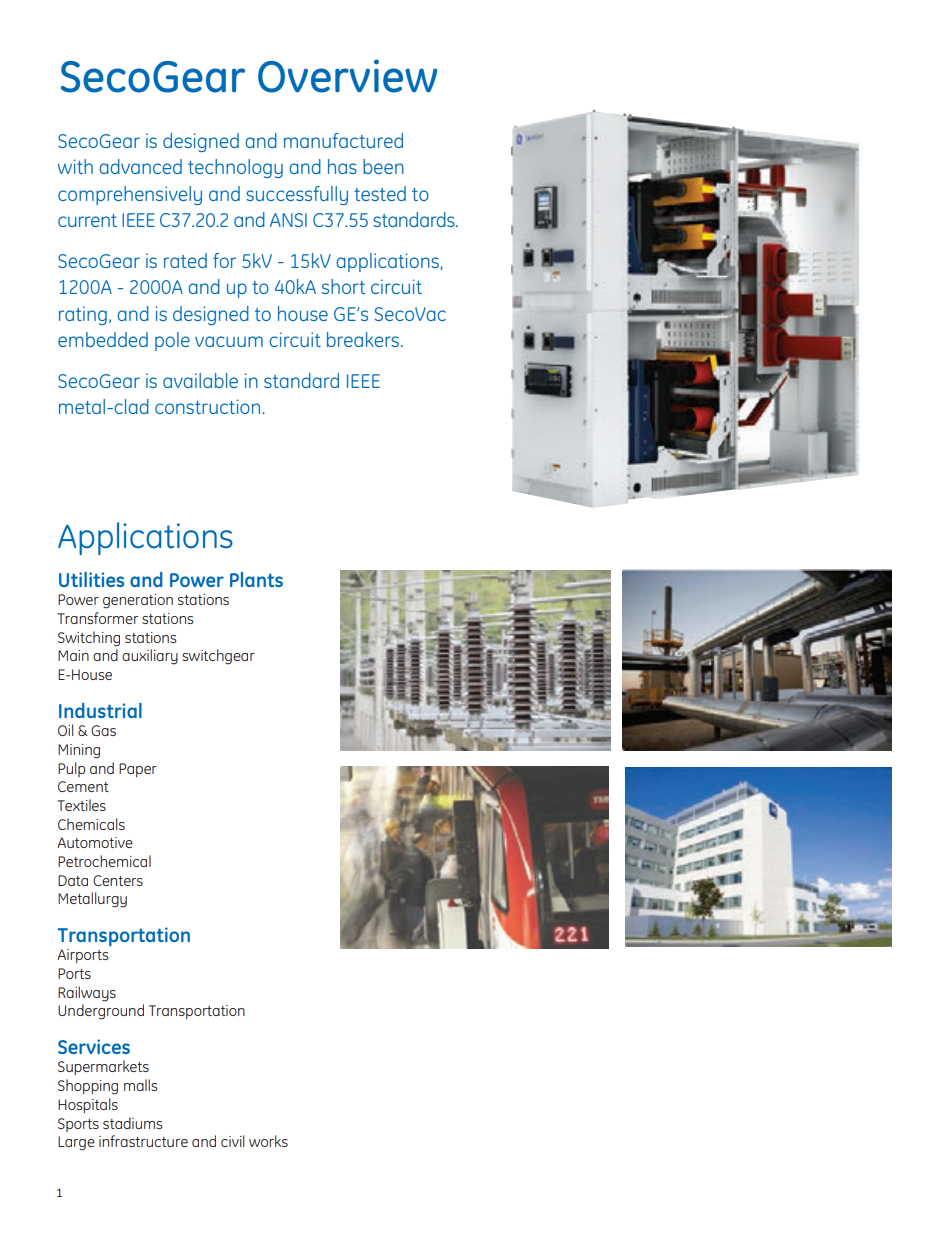 Image resolution: width=952 pixels, height=1233 pixels. What do you see at coordinates (235, 168) in the image?
I see `technology` at bounding box center [235, 168].
